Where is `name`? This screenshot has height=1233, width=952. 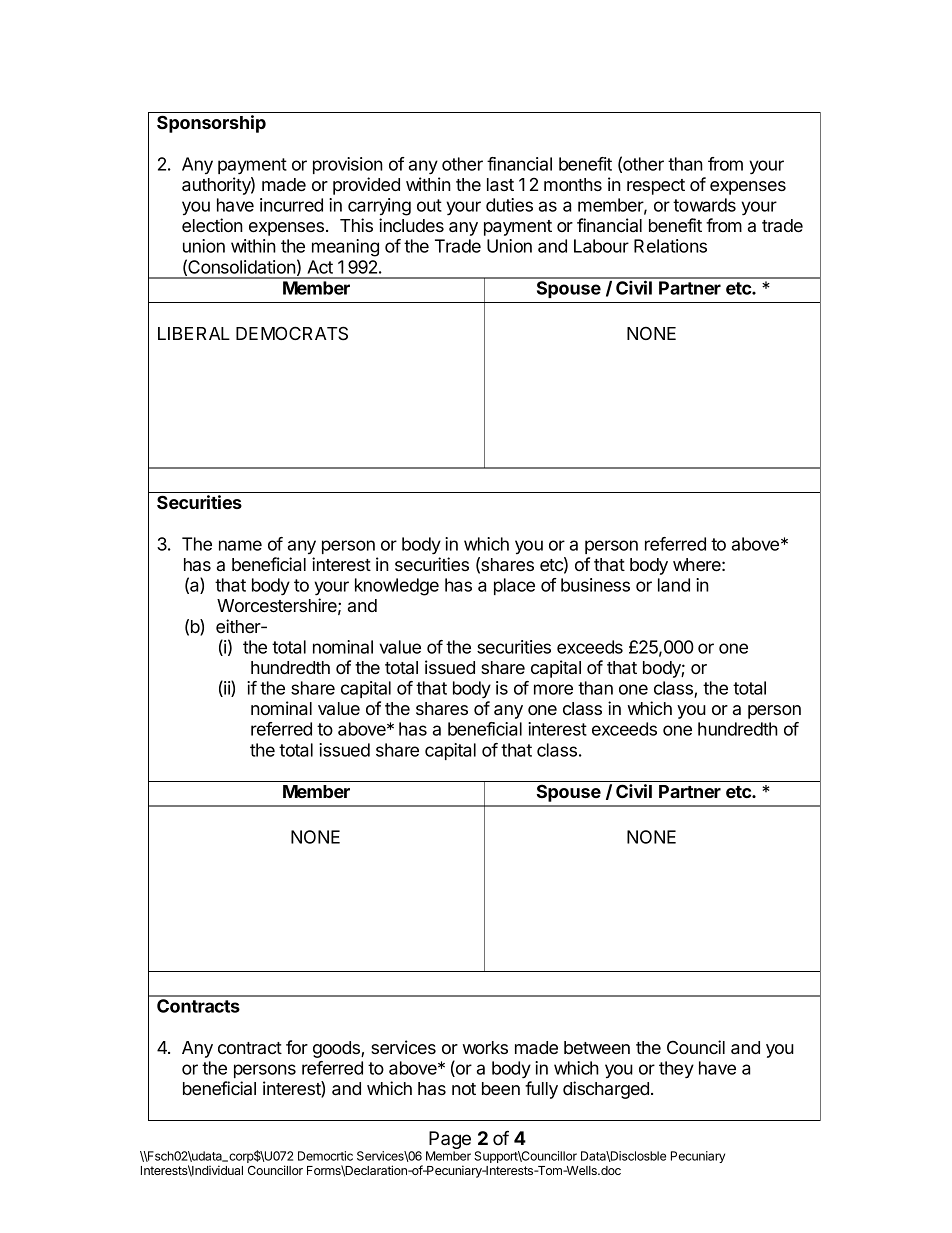
name is located at coordinates (240, 545).
